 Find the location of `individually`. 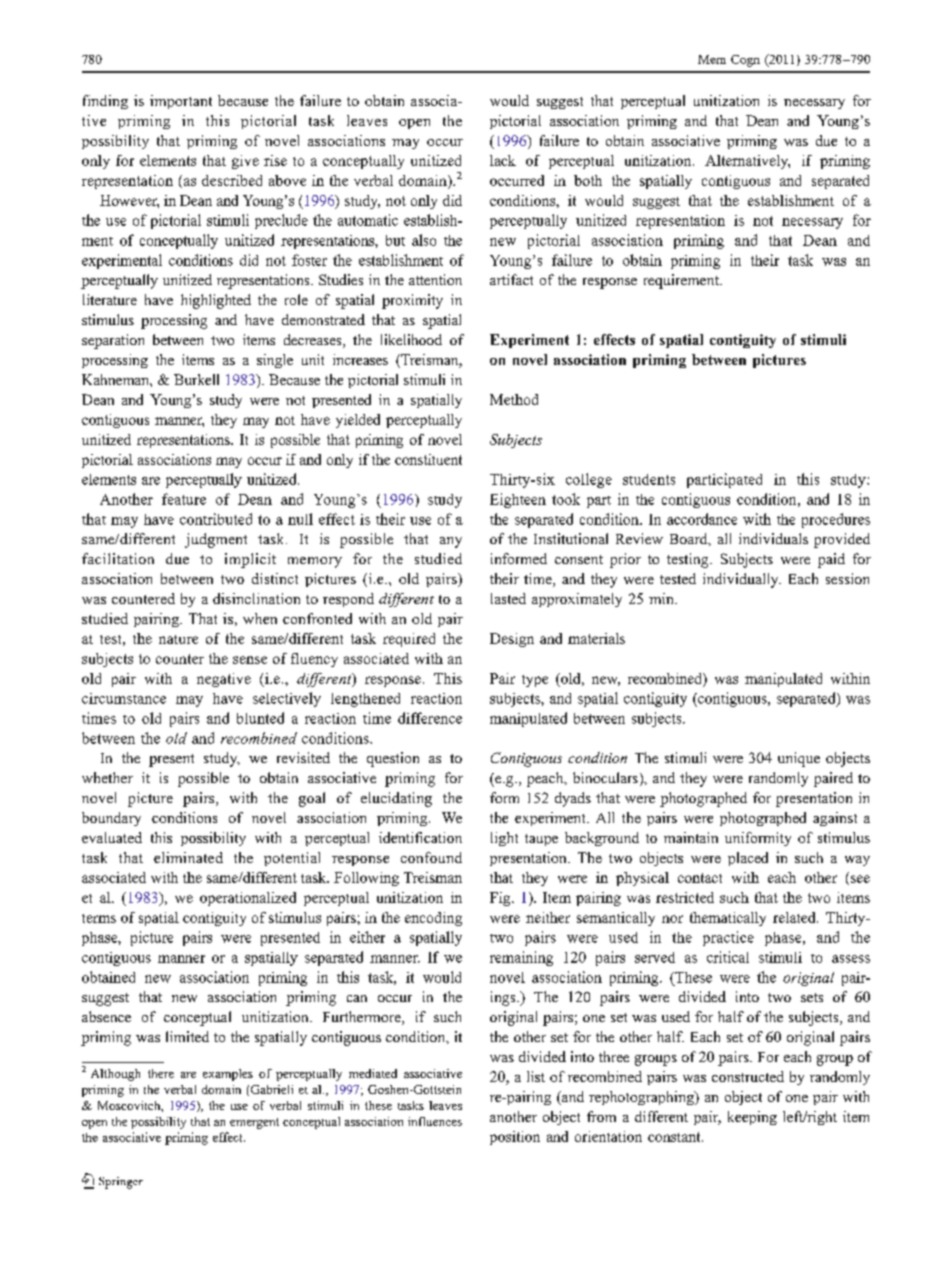

individually is located at coordinates (742, 580).
